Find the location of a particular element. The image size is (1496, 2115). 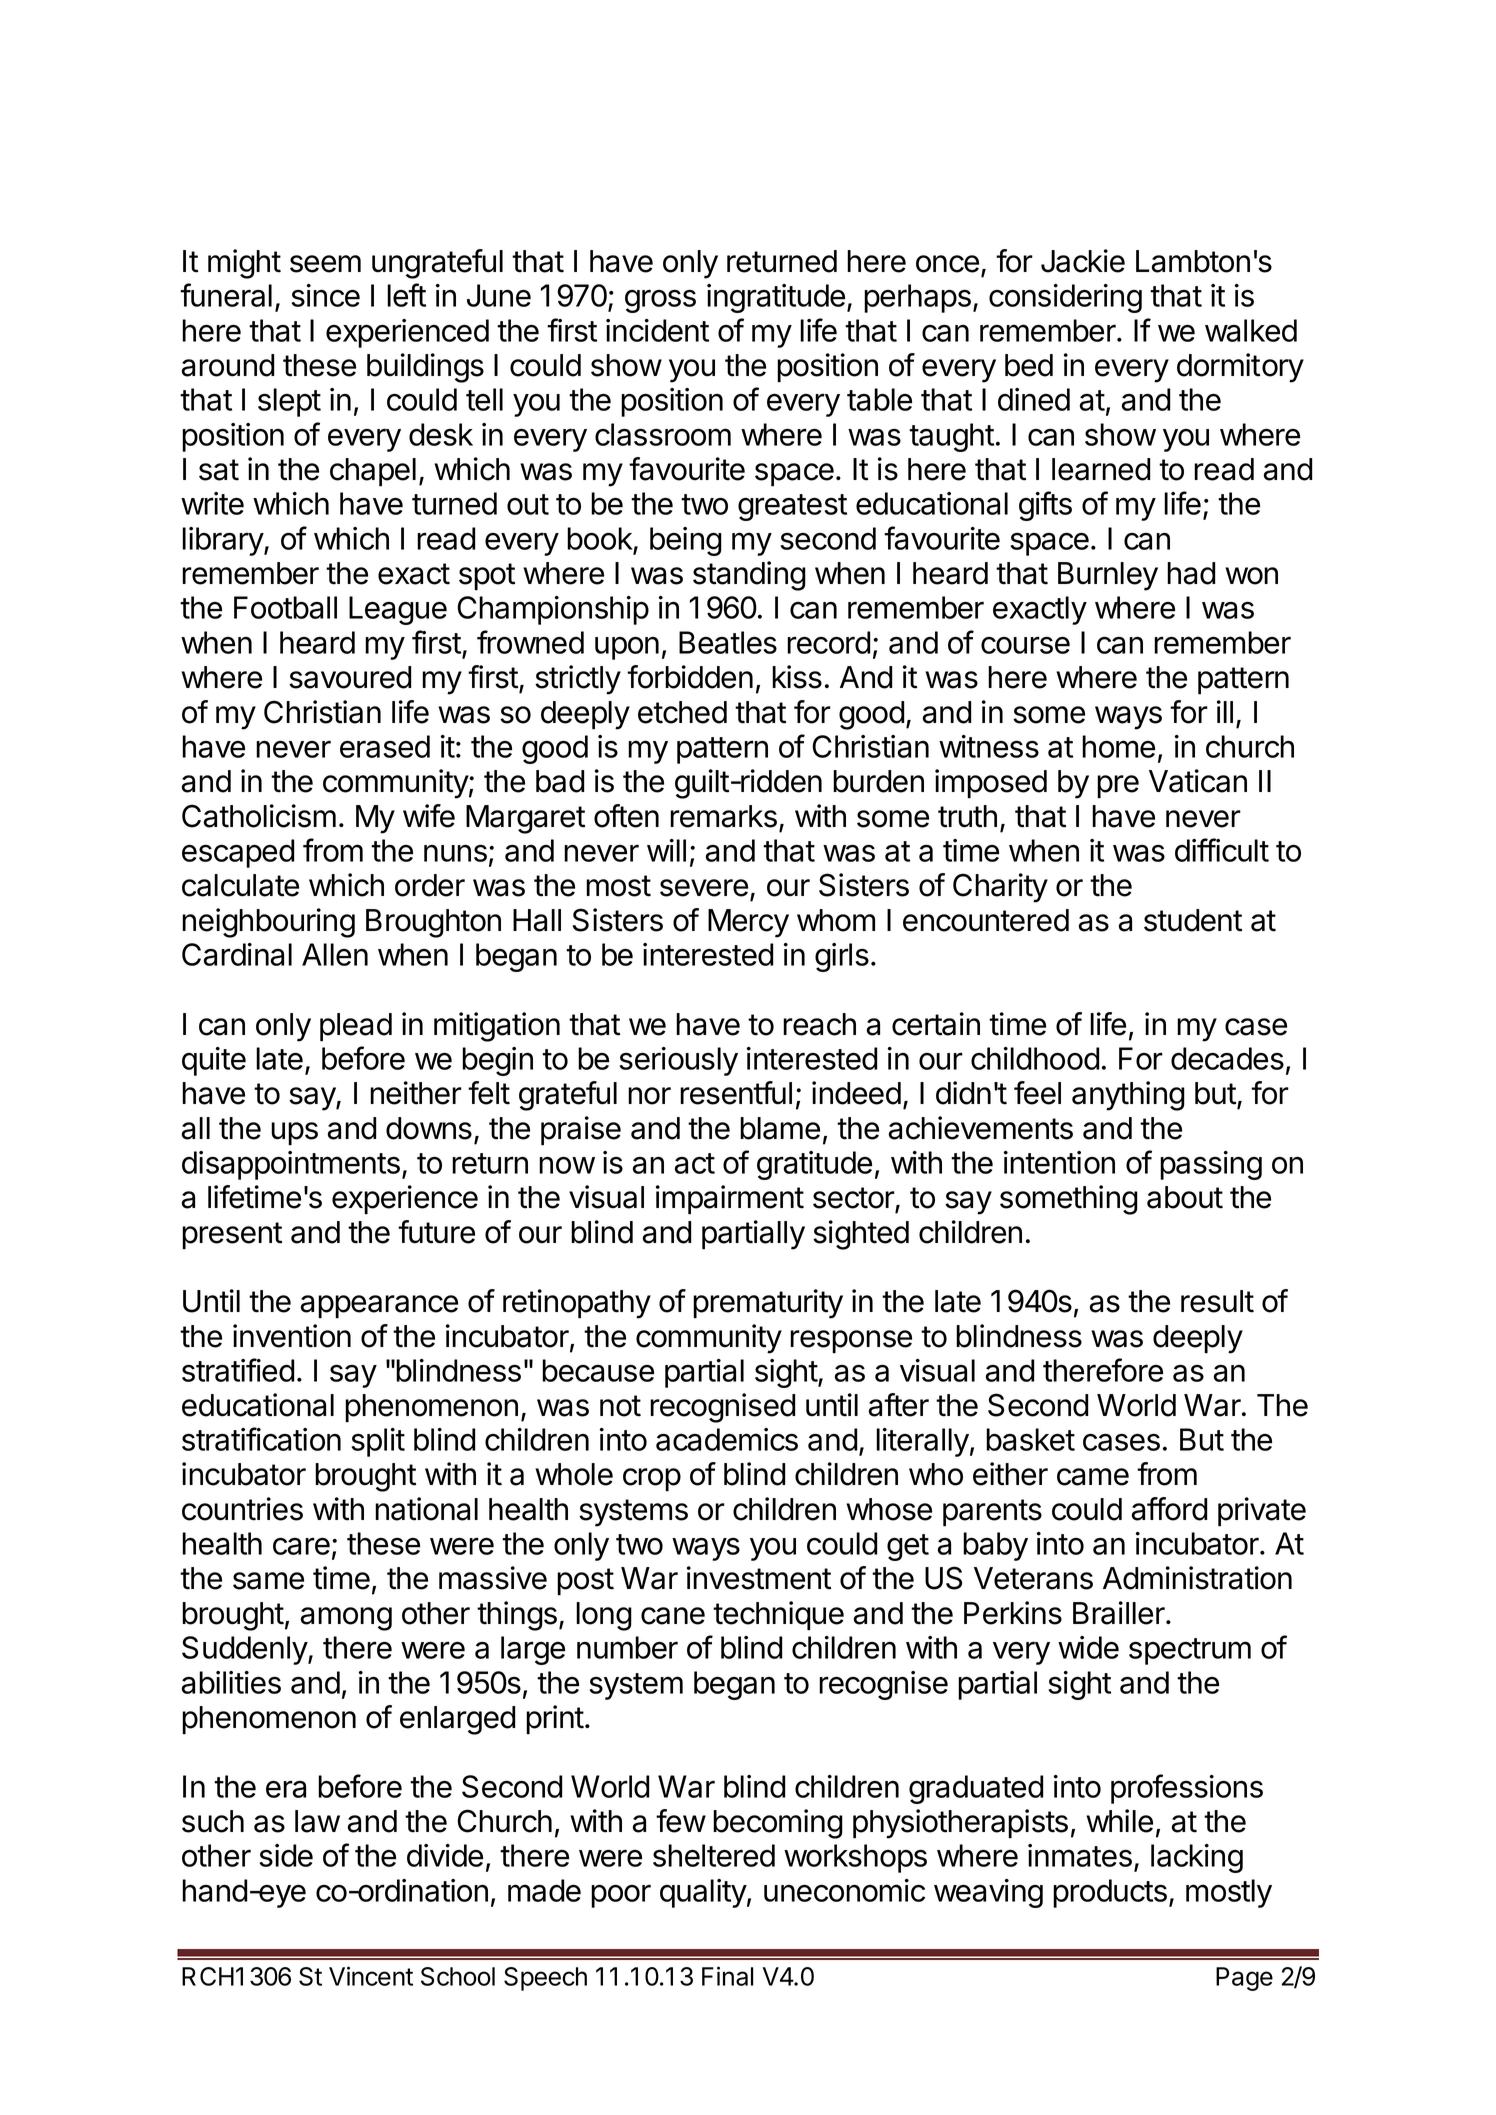

ups is located at coordinates (294, 1134).
